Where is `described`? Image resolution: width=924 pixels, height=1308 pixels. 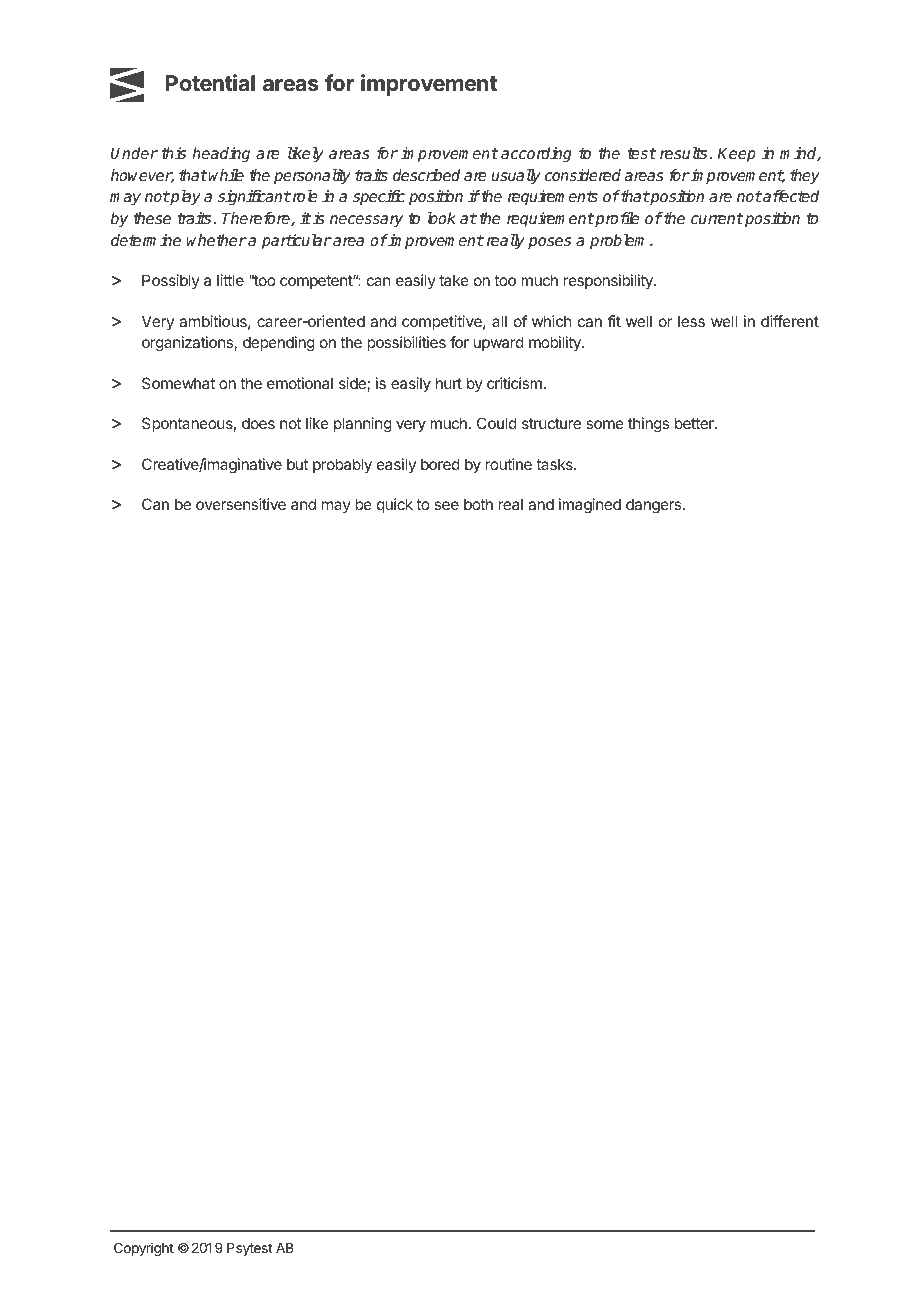
described is located at coordinates (426, 175).
